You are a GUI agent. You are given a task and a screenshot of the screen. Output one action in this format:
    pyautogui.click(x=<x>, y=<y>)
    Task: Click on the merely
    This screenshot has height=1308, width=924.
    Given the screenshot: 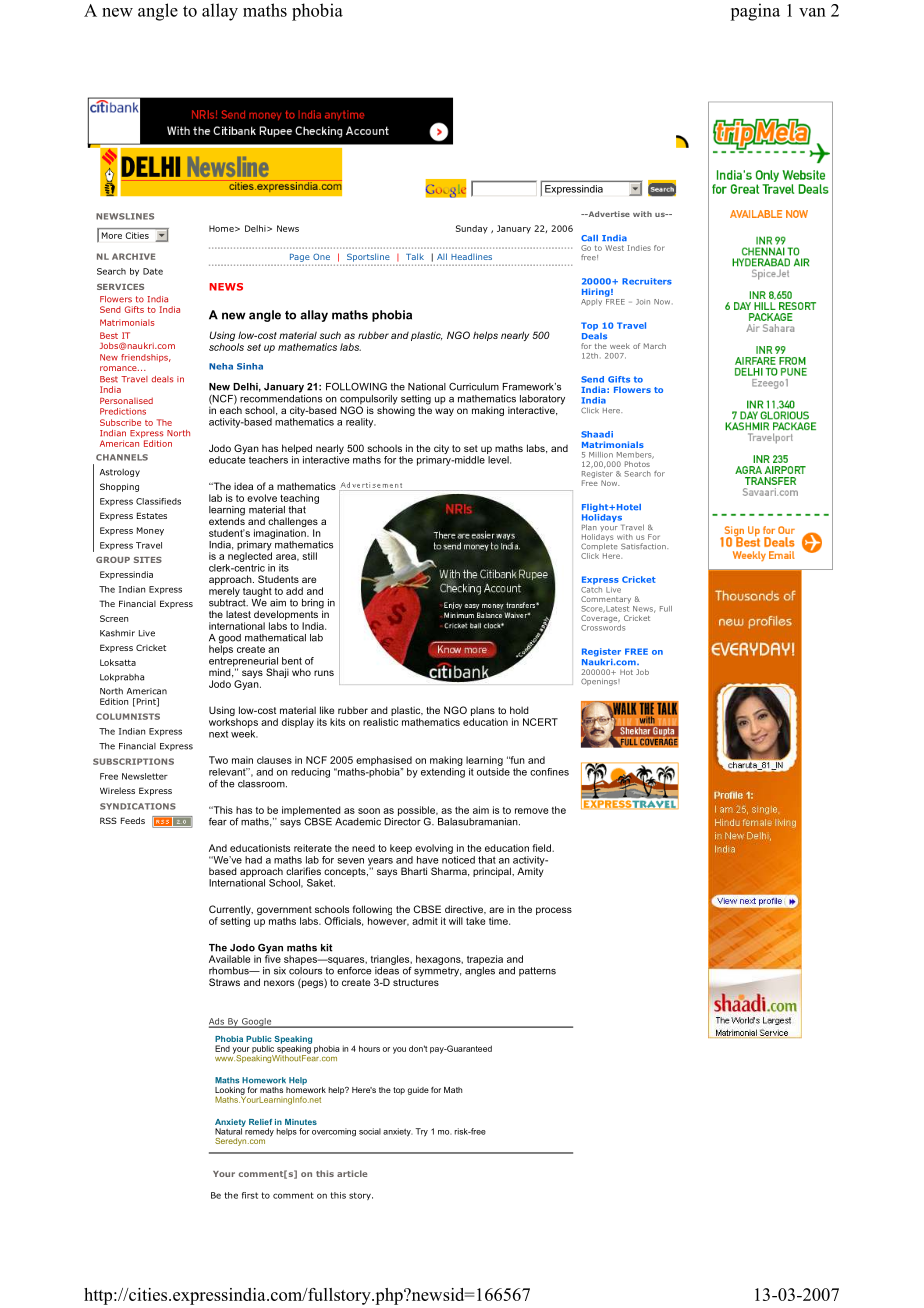 What is the action you would take?
    pyautogui.click(x=224, y=592)
